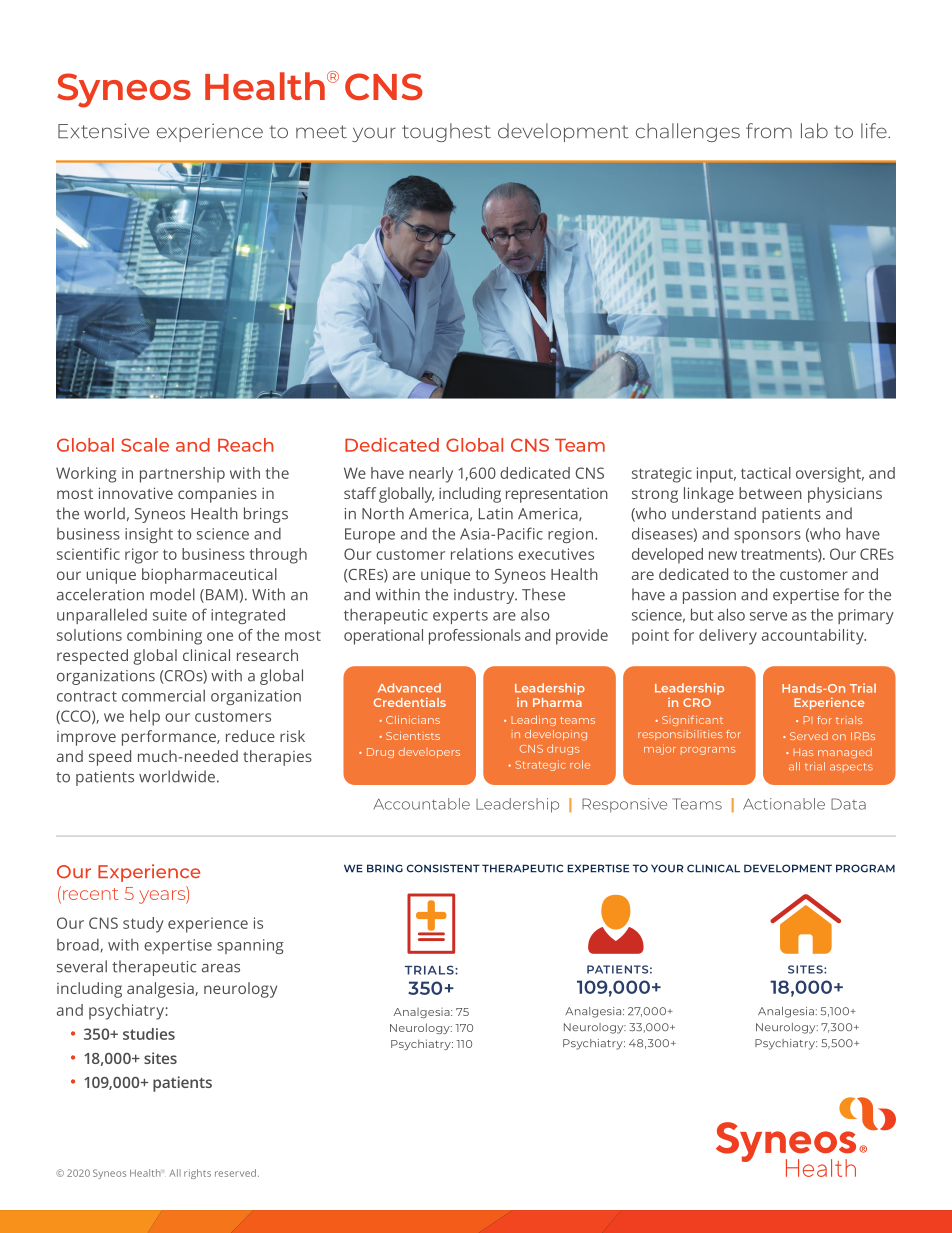  Describe the element at coordinates (446, 132) in the image. I see `toughest` at that location.
